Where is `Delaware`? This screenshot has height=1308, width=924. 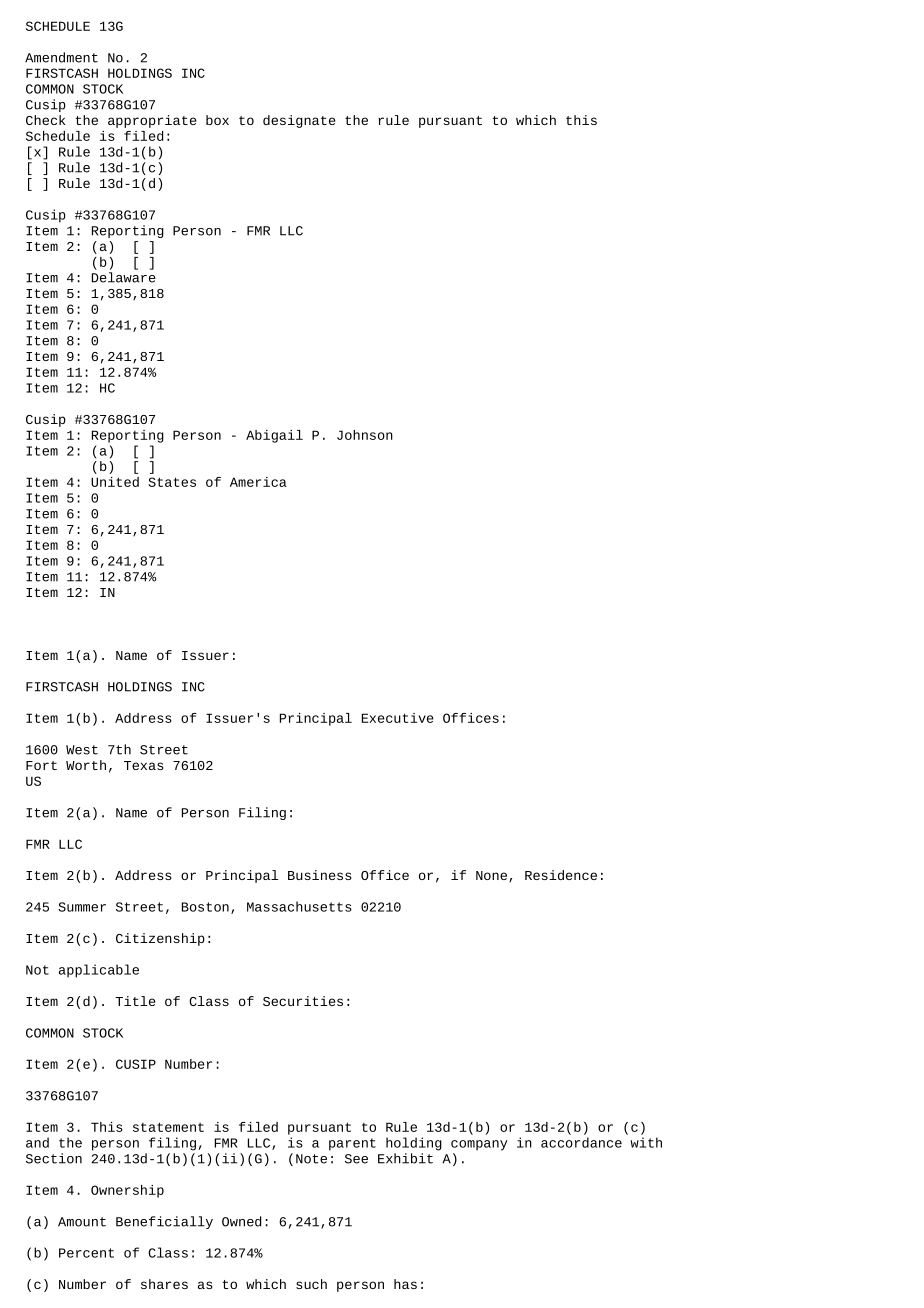
Delaware is located at coordinates (124, 277).
